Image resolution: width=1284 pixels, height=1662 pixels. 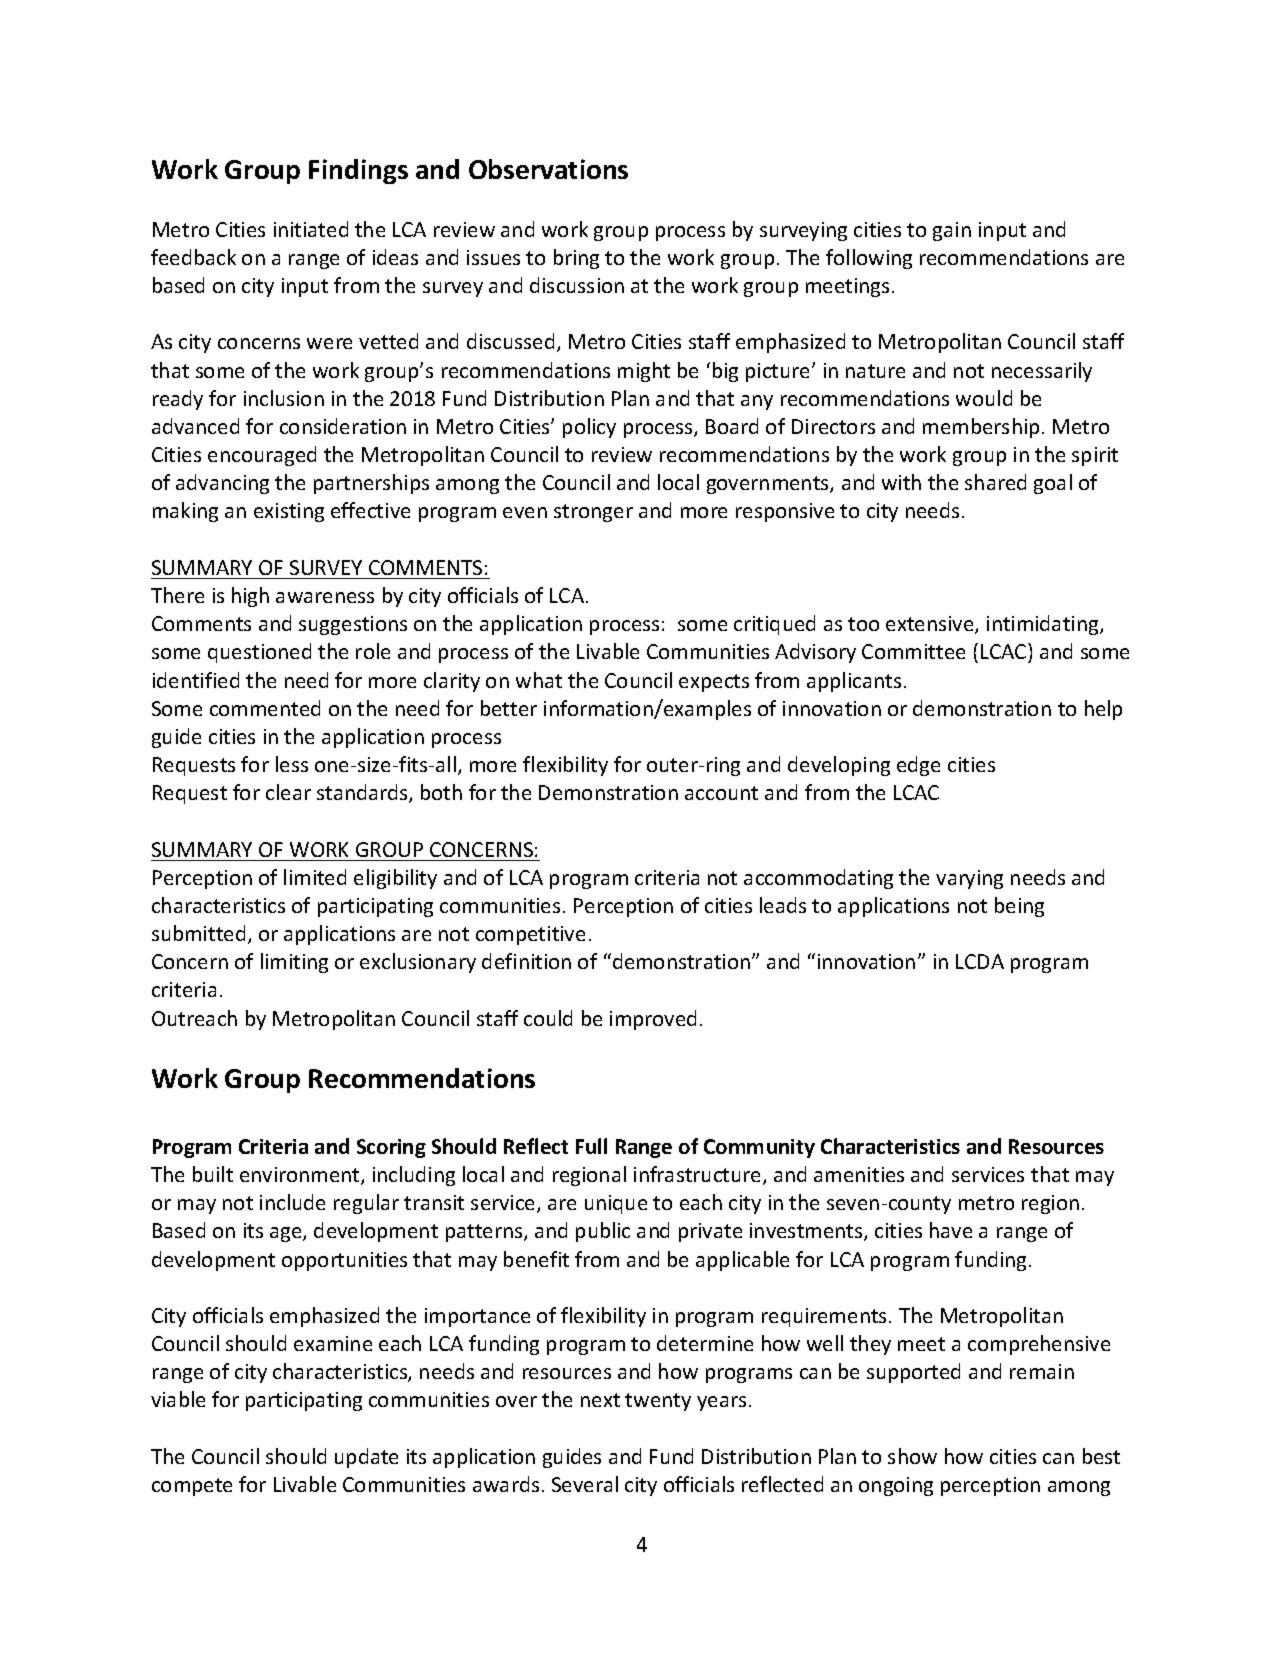 What do you see at coordinates (288, 792) in the document?
I see `clear` at bounding box center [288, 792].
